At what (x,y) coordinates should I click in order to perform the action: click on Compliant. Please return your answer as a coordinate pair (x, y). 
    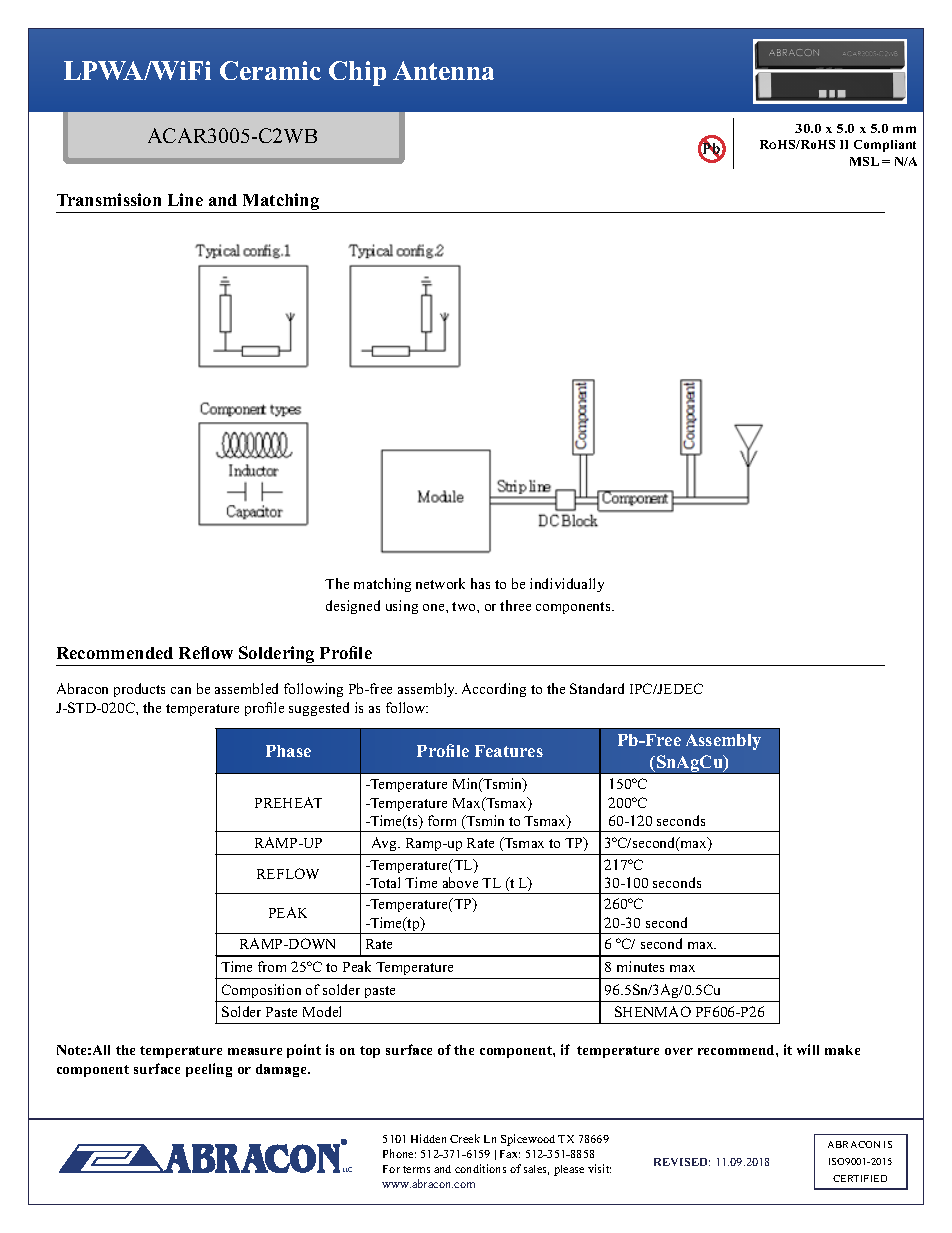
    Looking at the image, I should click on (885, 146).
